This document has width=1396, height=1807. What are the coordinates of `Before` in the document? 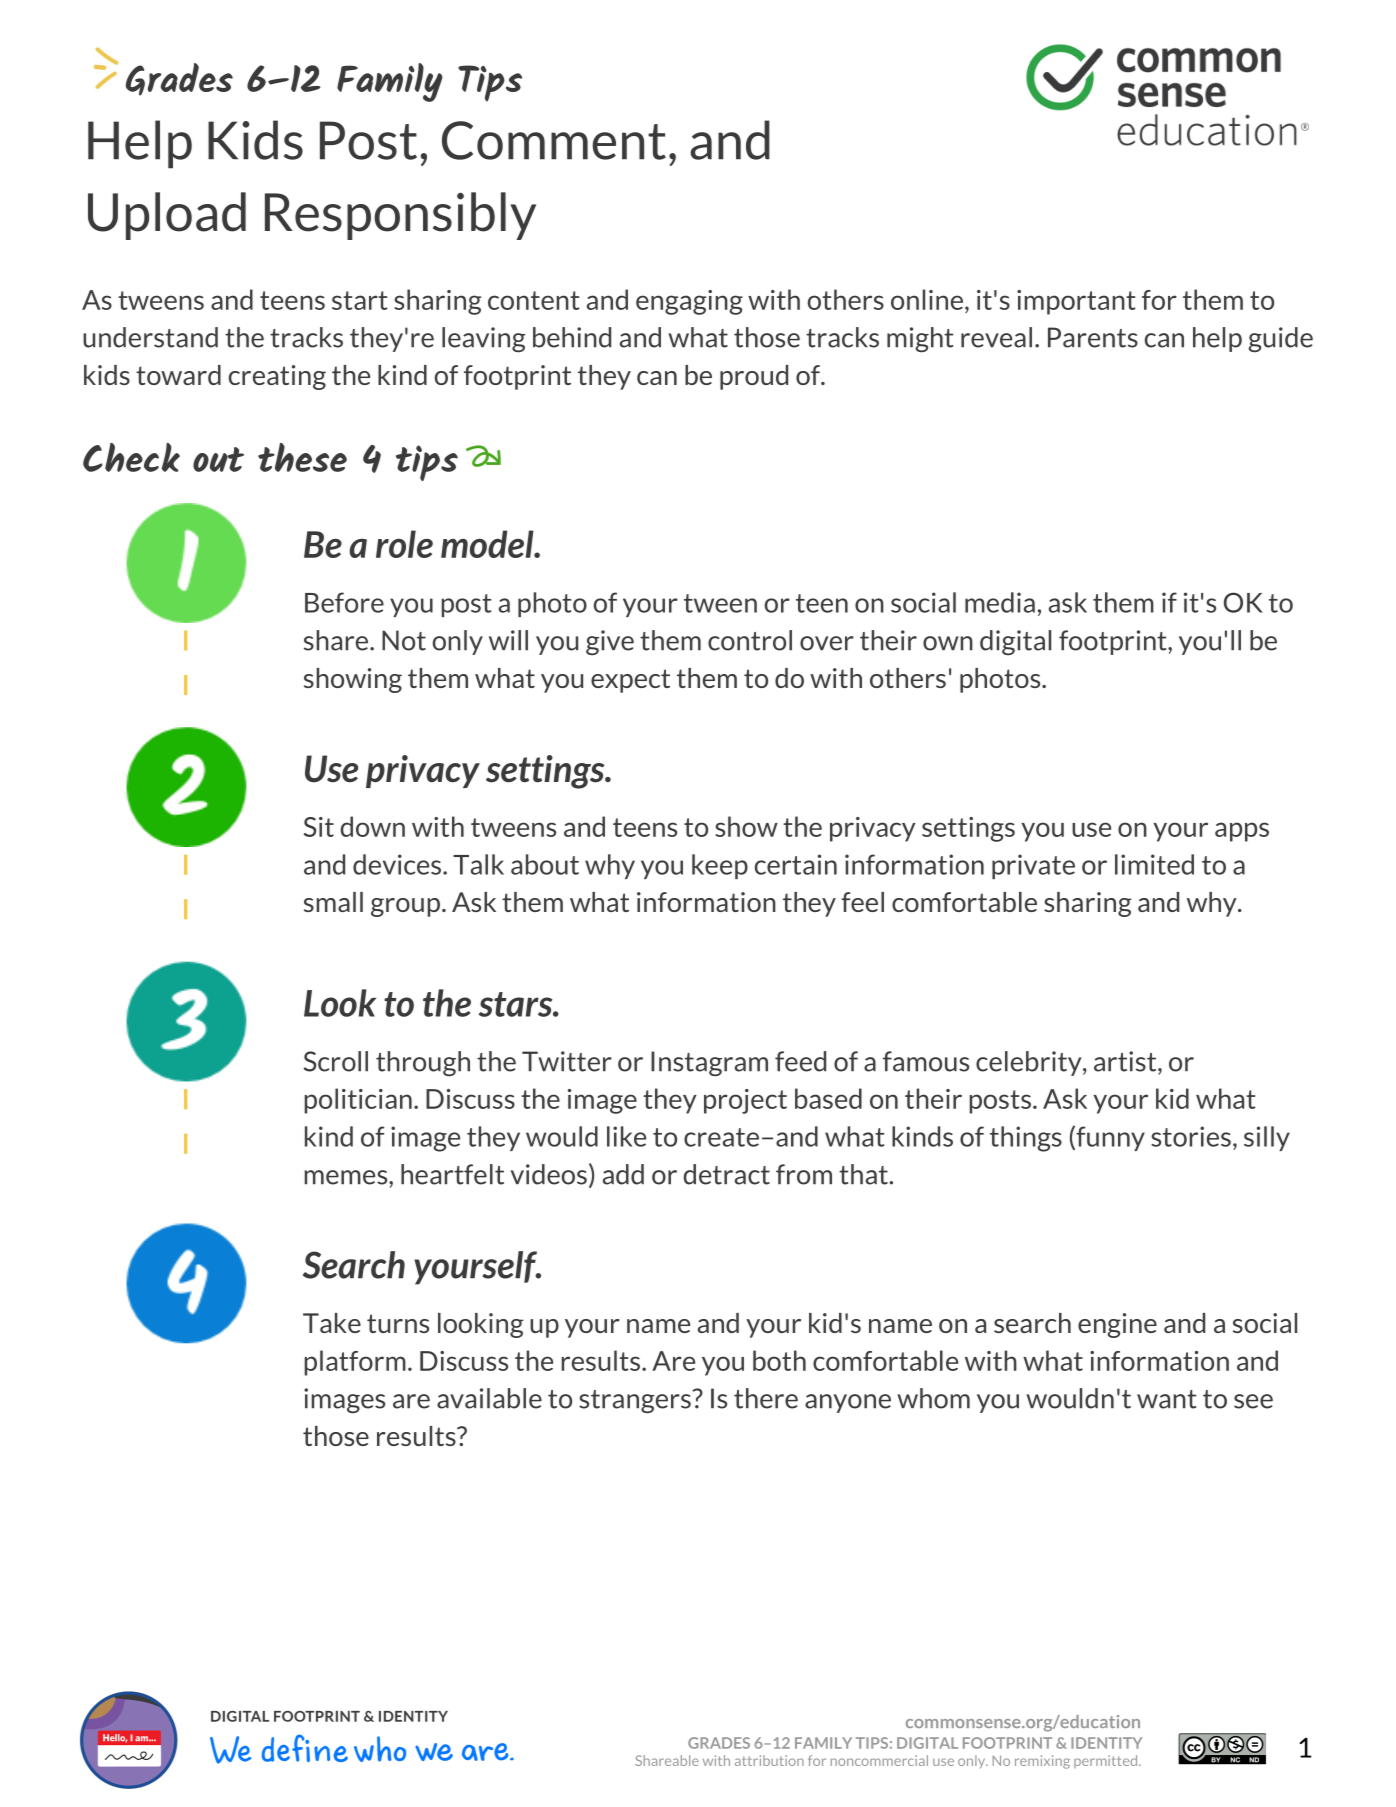 It's located at (344, 602).
